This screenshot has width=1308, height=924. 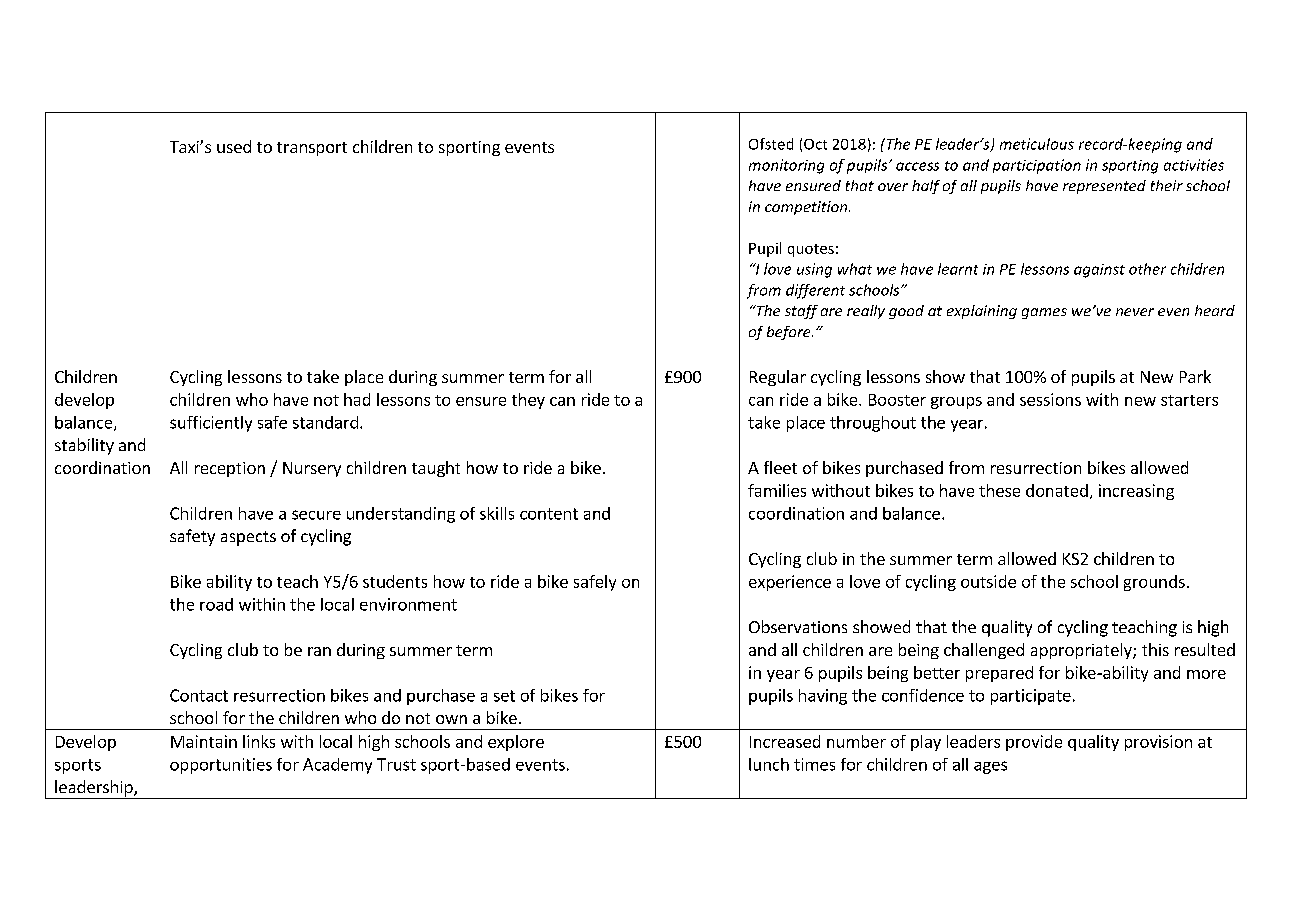 What do you see at coordinates (790, 583) in the screenshot?
I see `experience` at bounding box center [790, 583].
